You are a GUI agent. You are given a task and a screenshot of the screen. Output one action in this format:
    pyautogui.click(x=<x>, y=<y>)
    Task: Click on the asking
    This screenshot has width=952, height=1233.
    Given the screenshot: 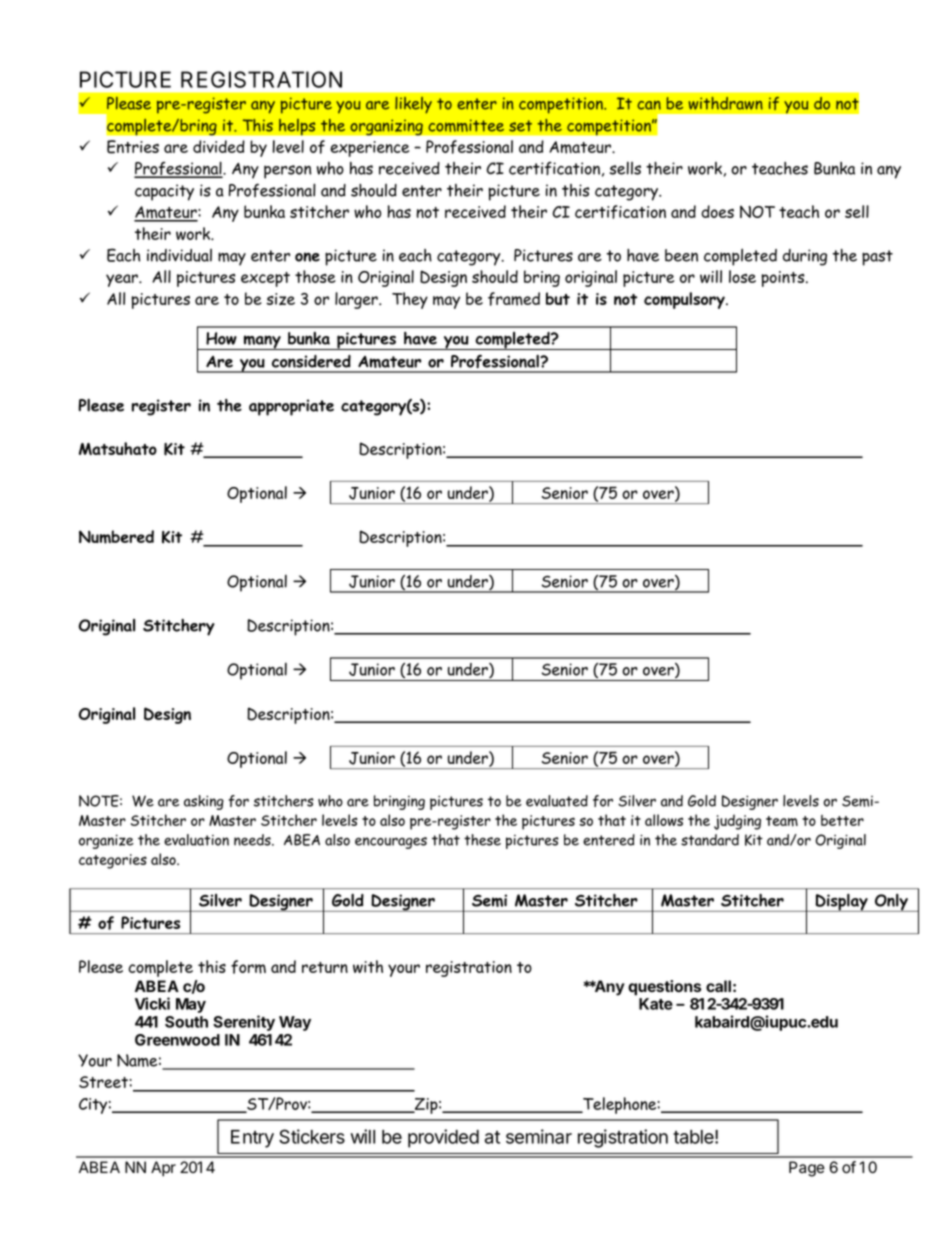 What is the action you would take?
    pyautogui.click(x=204, y=802)
